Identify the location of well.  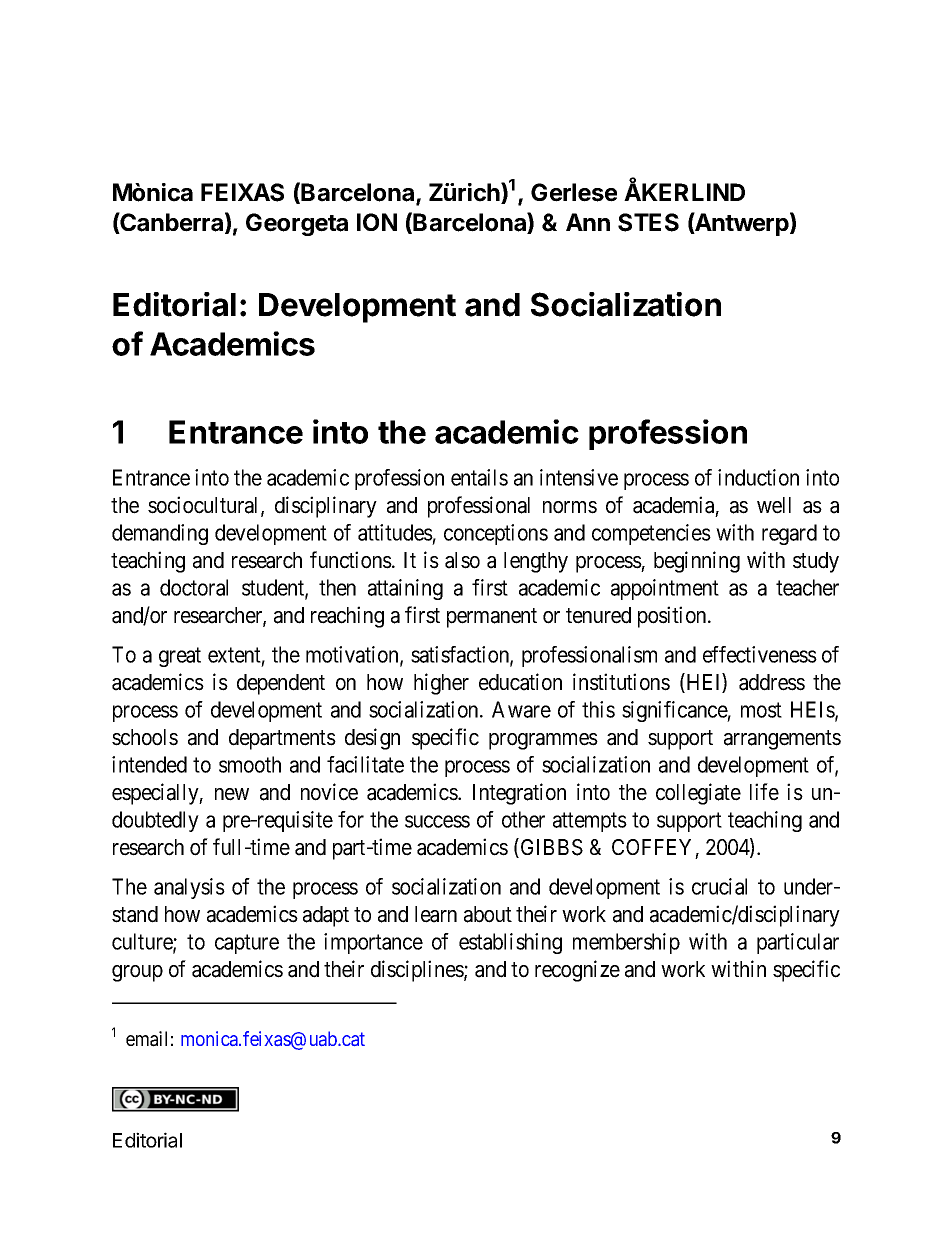
(774, 505).
